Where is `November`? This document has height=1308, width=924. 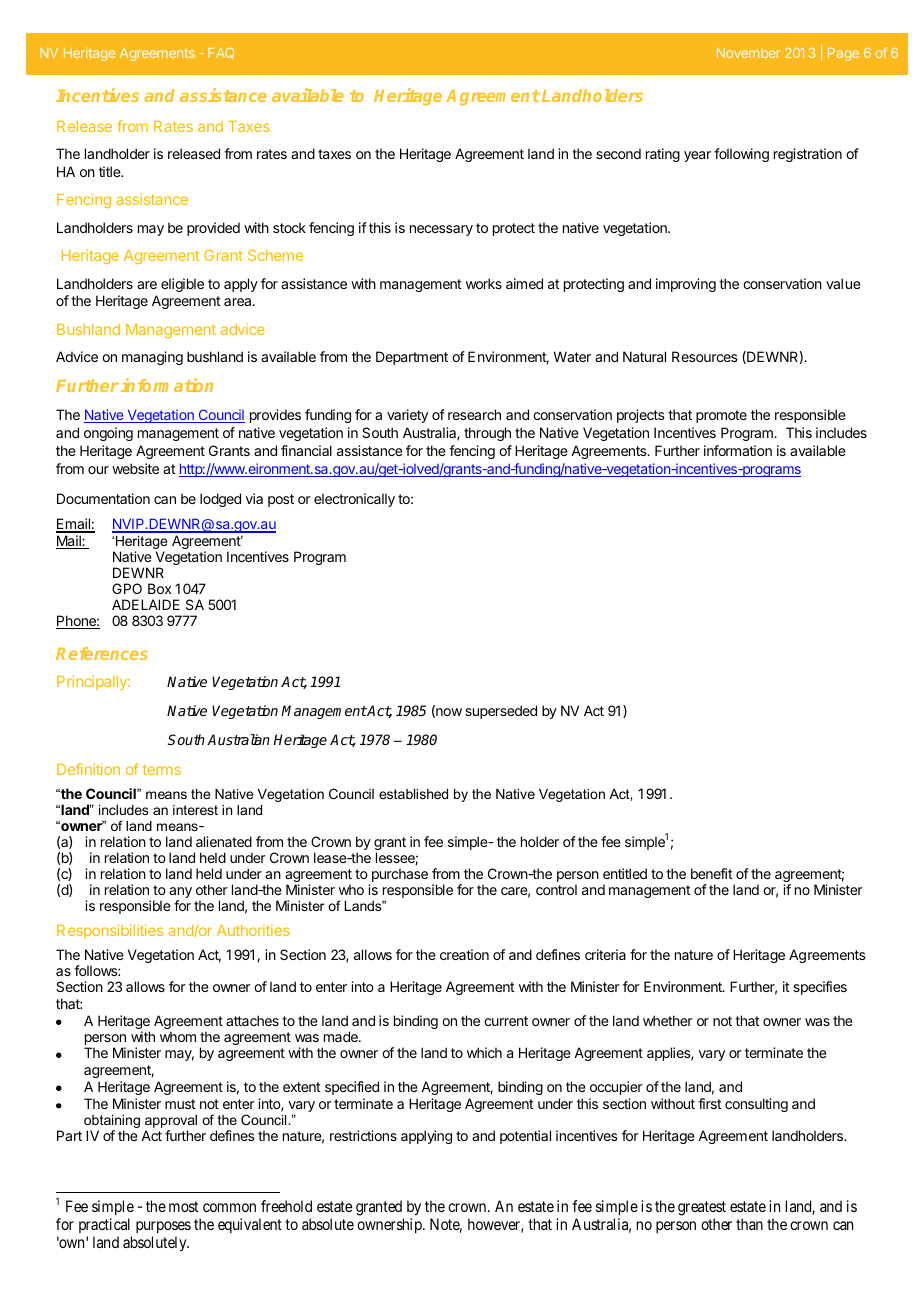
November is located at coordinates (748, 53).
